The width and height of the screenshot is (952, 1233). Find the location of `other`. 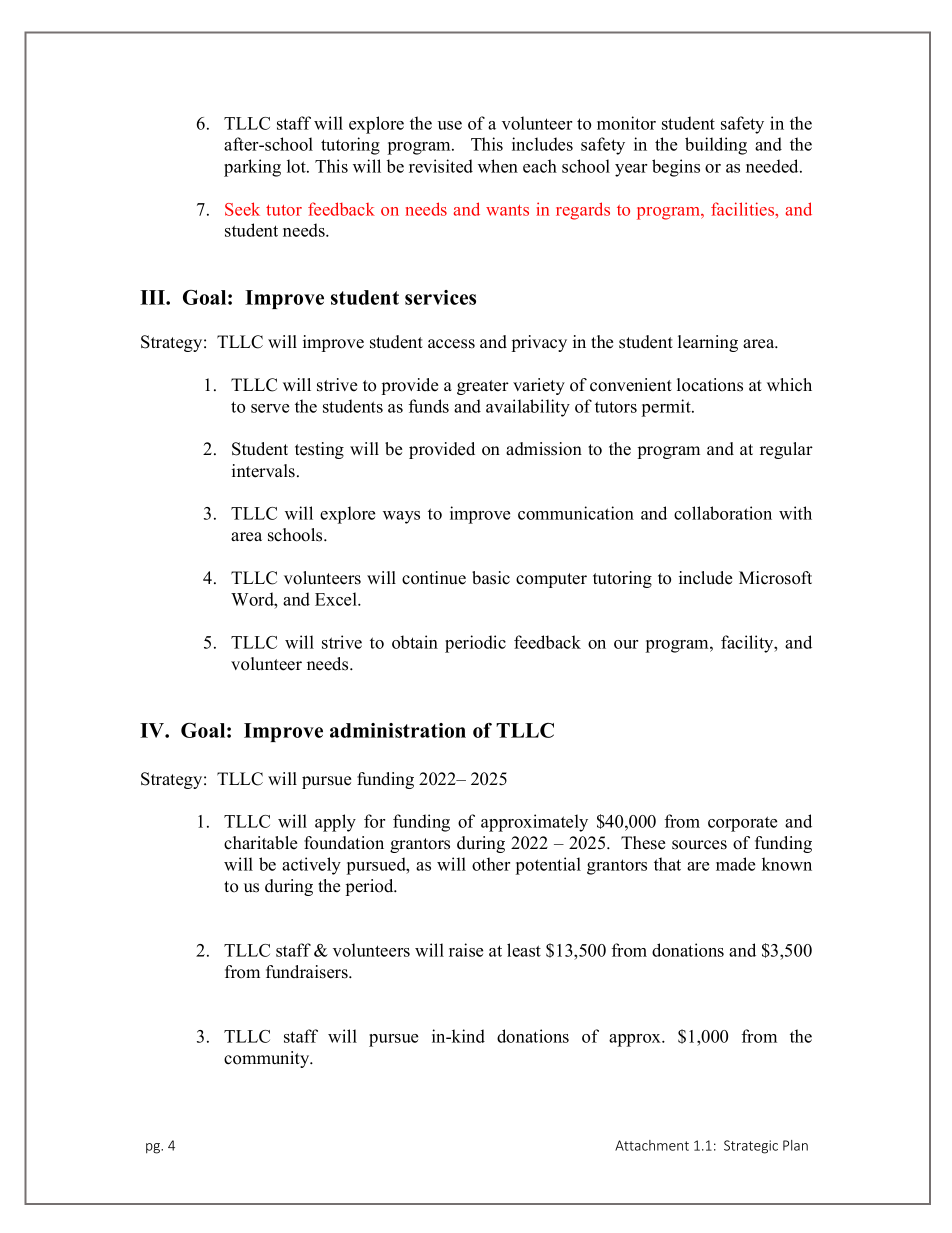

other is located at coordinates (491, 864).
